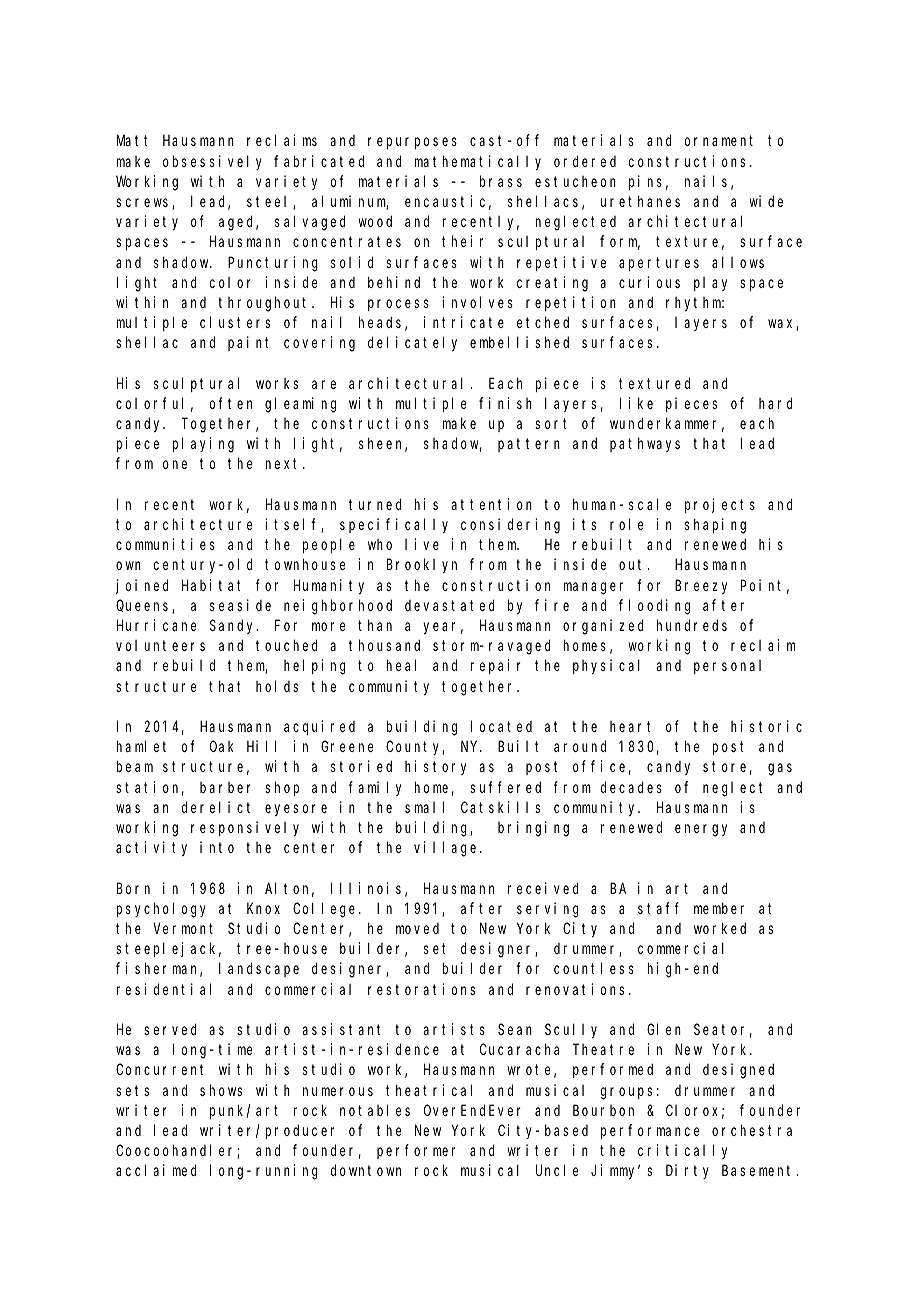 This page has width=924, height=1308. Describe the element at coordinates (501, 726) in the page. I see `located` at that location.
